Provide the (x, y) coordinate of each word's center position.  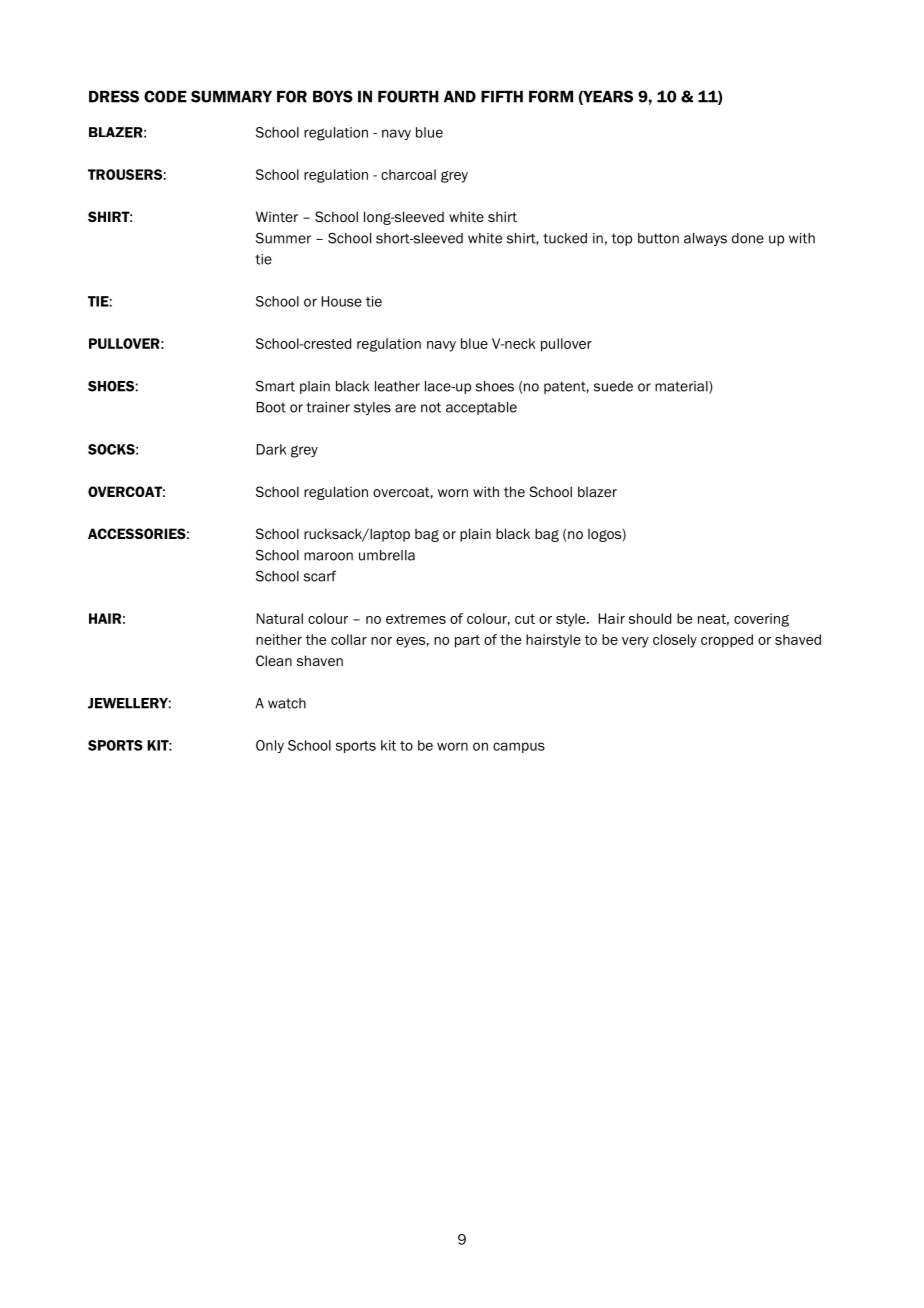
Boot (271, 407)
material (682, 387)
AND (460, 97)
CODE (165, 96)
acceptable (481, 408)
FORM (551, 96)
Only (270, 746)
